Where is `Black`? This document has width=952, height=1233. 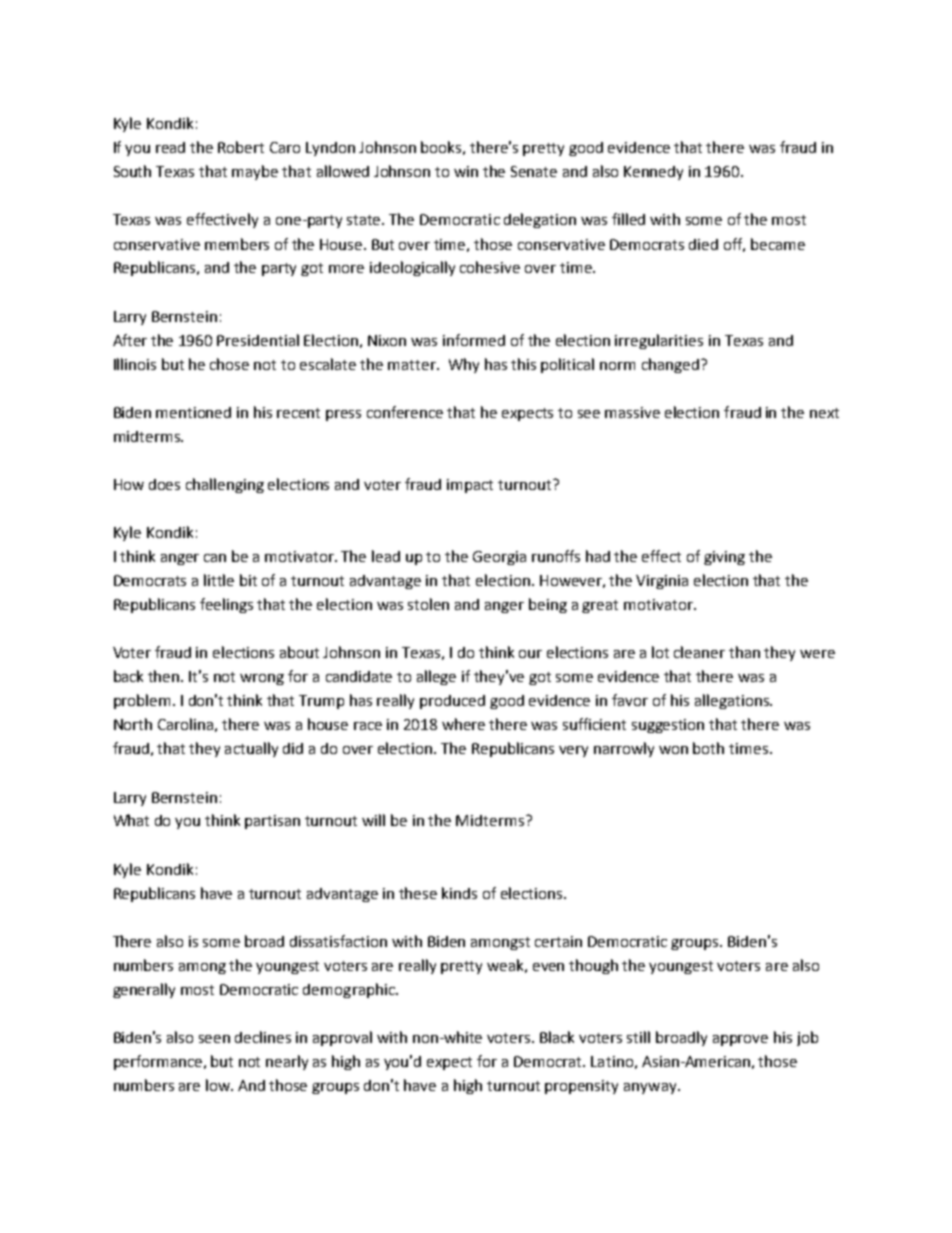 Black is located at coordinates (557, 1037).
